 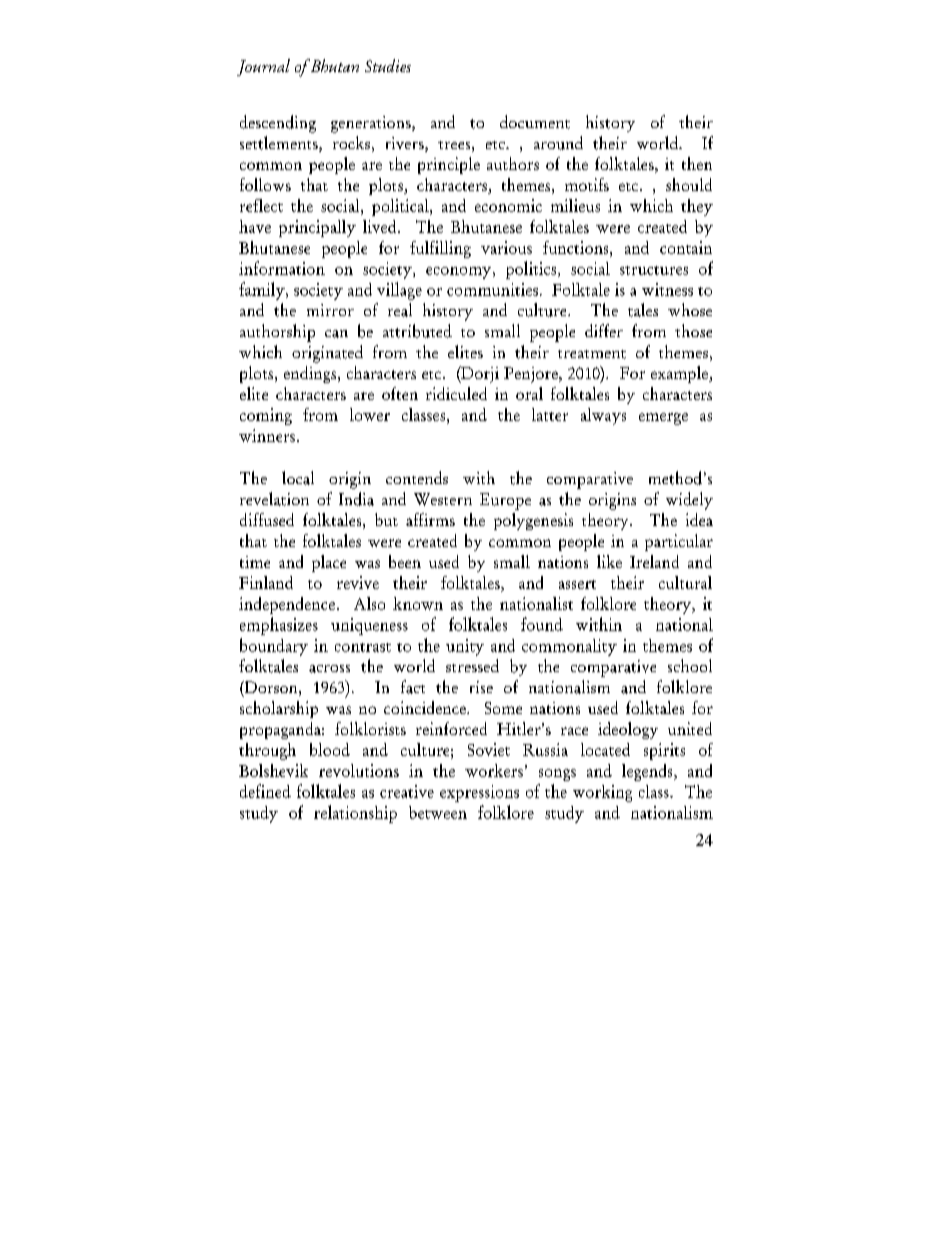 What do you see at coordinates (654, 270) in the image?
I see `structures` at bounding box center [654, 270].
